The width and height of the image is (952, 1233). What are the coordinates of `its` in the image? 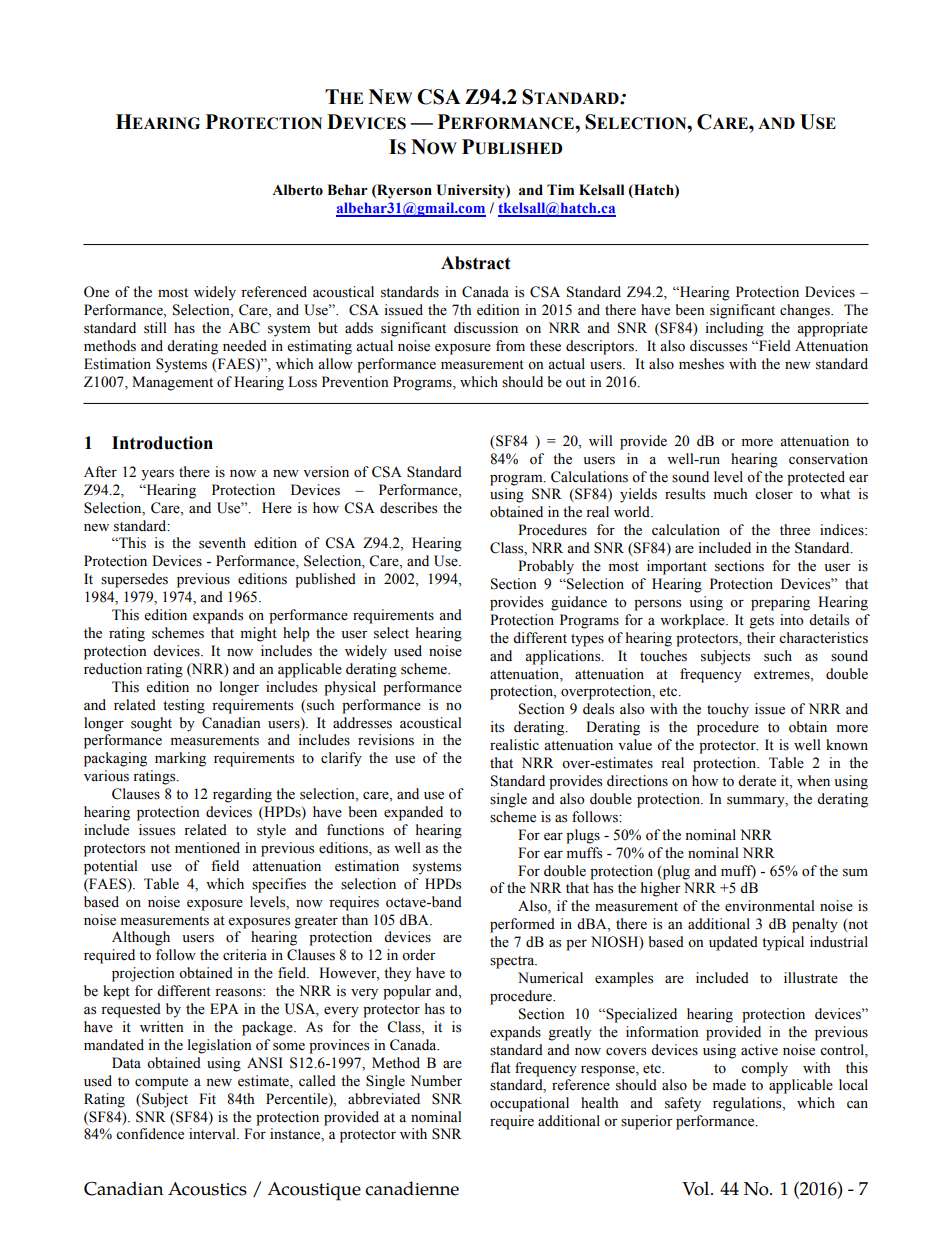 It's located at (497, 727).
